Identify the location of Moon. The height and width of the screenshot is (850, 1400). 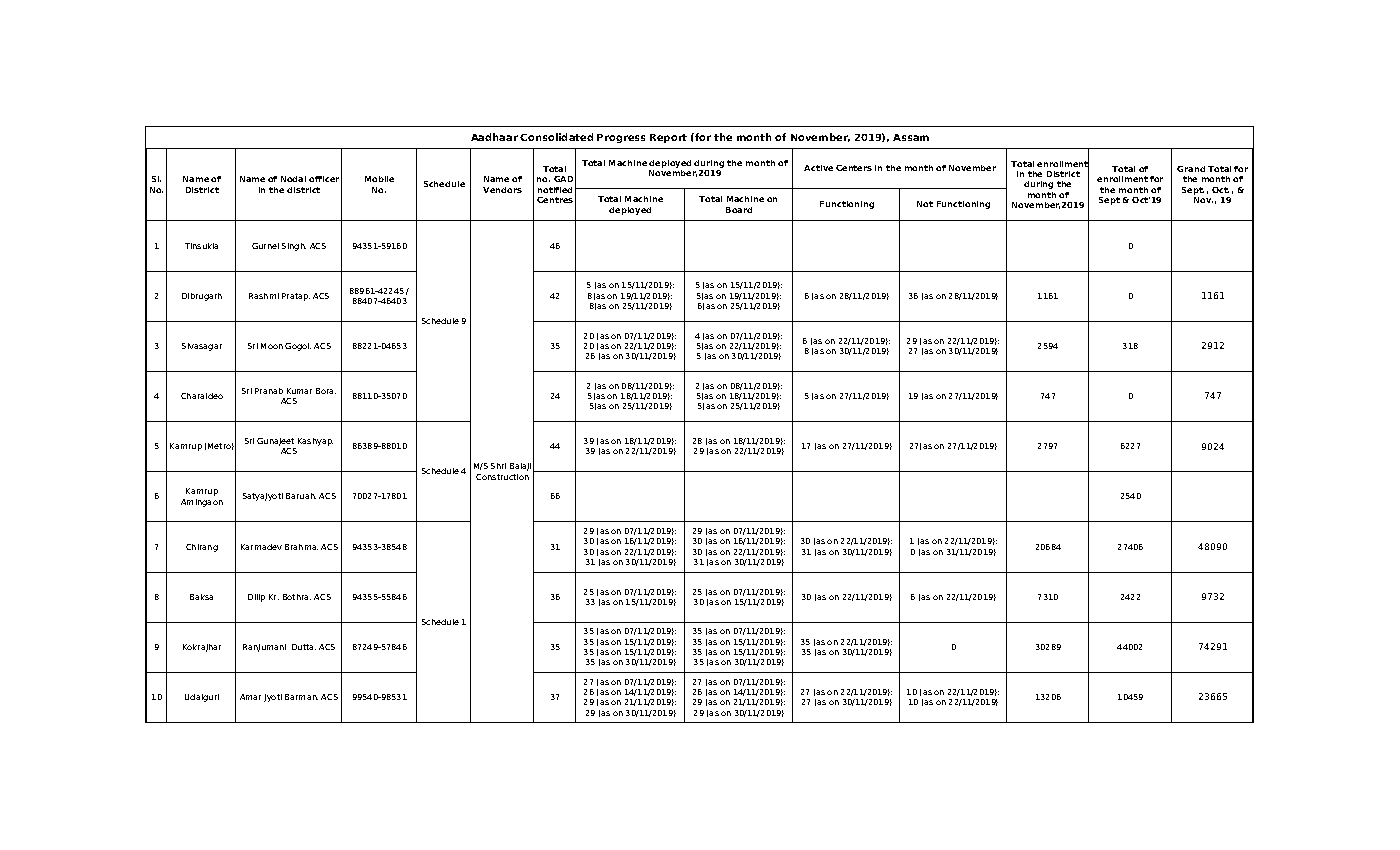
(272, 346).
